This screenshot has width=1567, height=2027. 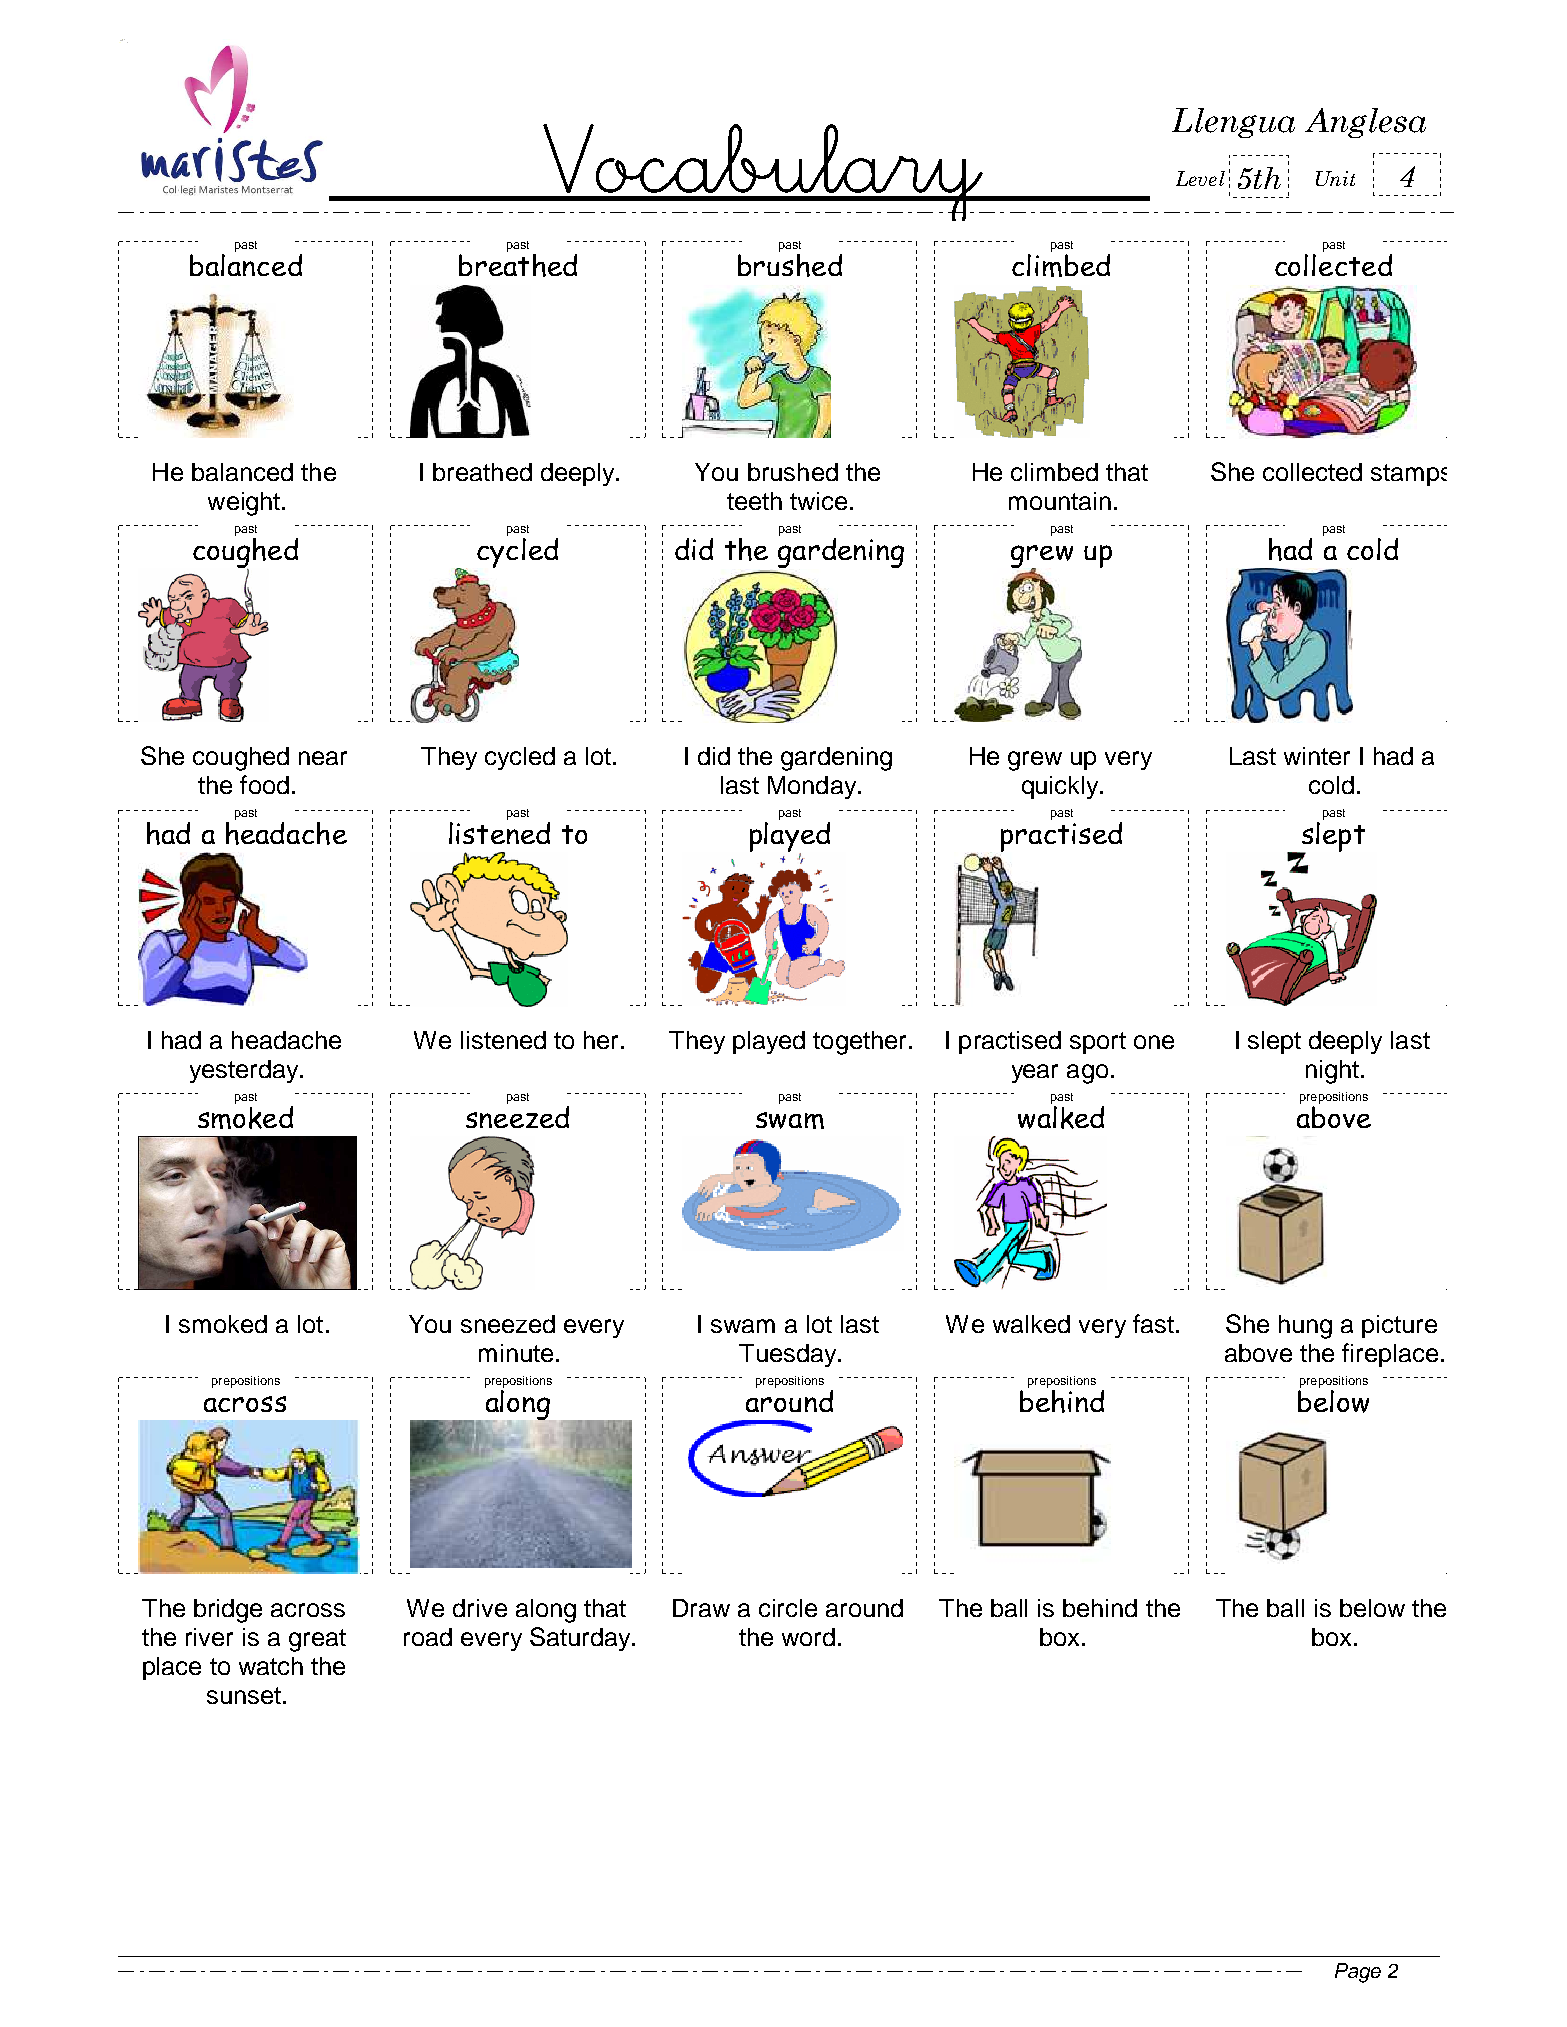 What do you see at coordinates (1200, 178) in the screenshot?
I see `Level` at bounding box center [1200, 178].
